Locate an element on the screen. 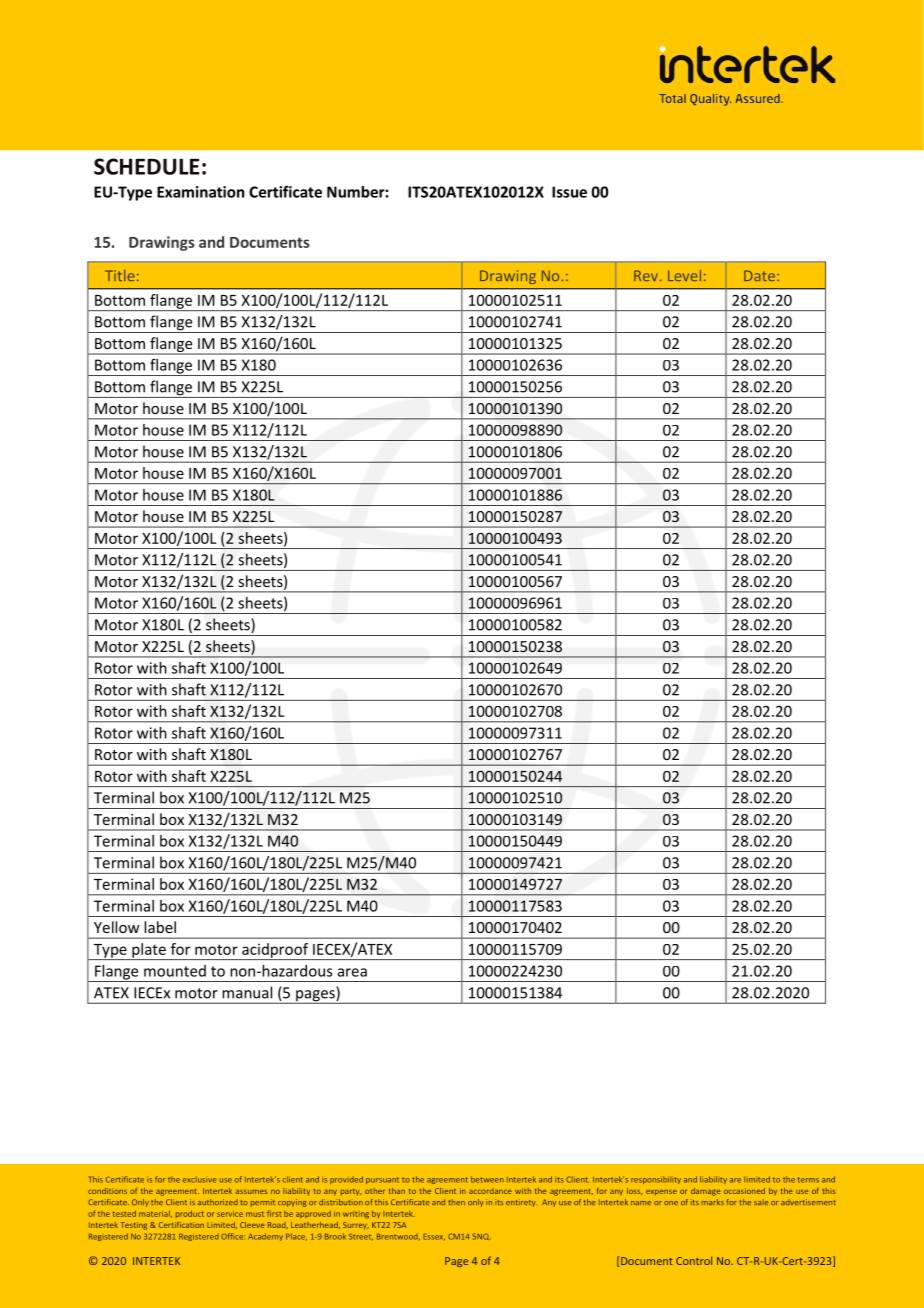  responsibility is located at coordinates (656, 1180).
